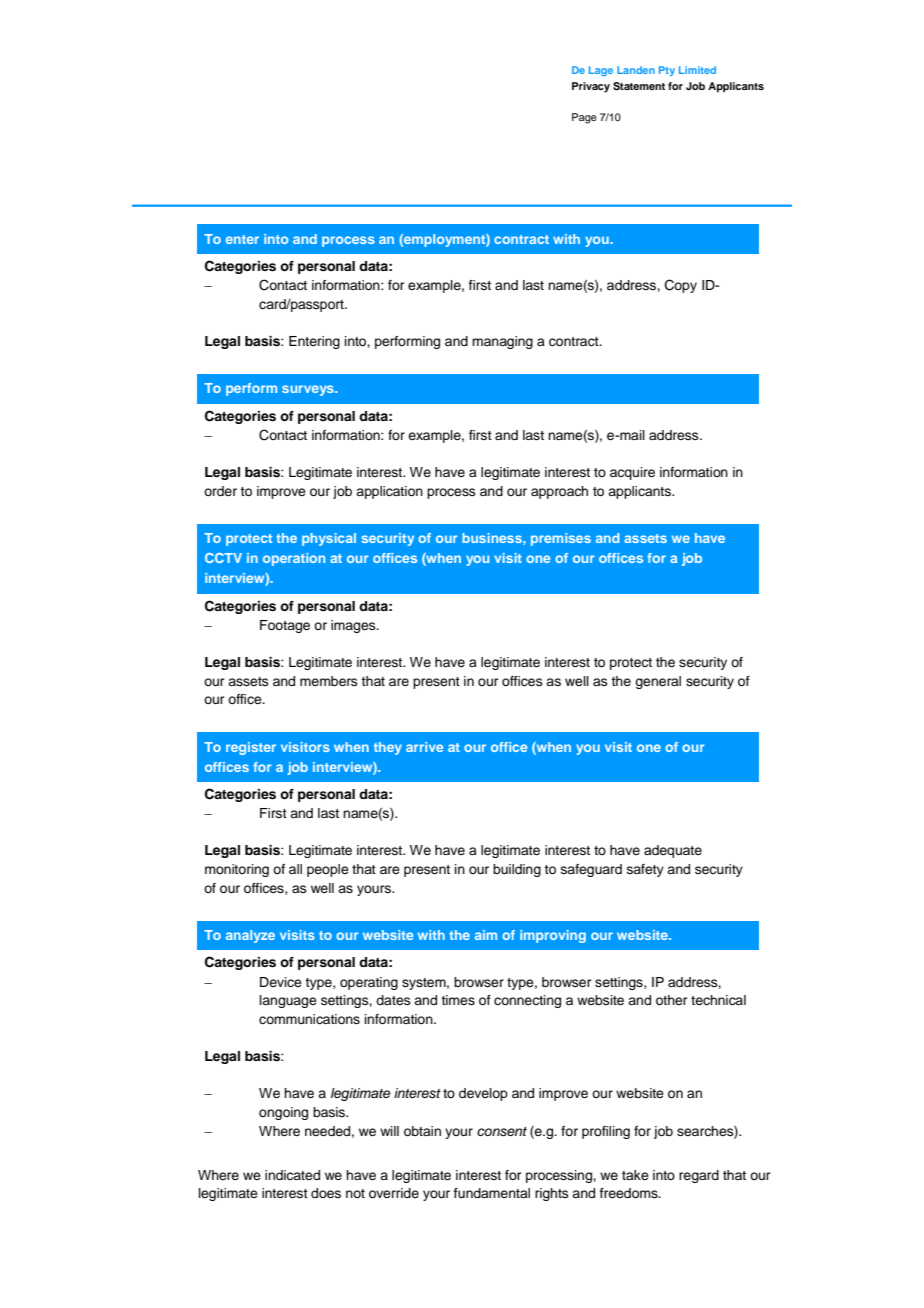 The image size is (924, 1308). Describe the element at coordinates (309, 390) in the document. I see `surveys` at that location.
